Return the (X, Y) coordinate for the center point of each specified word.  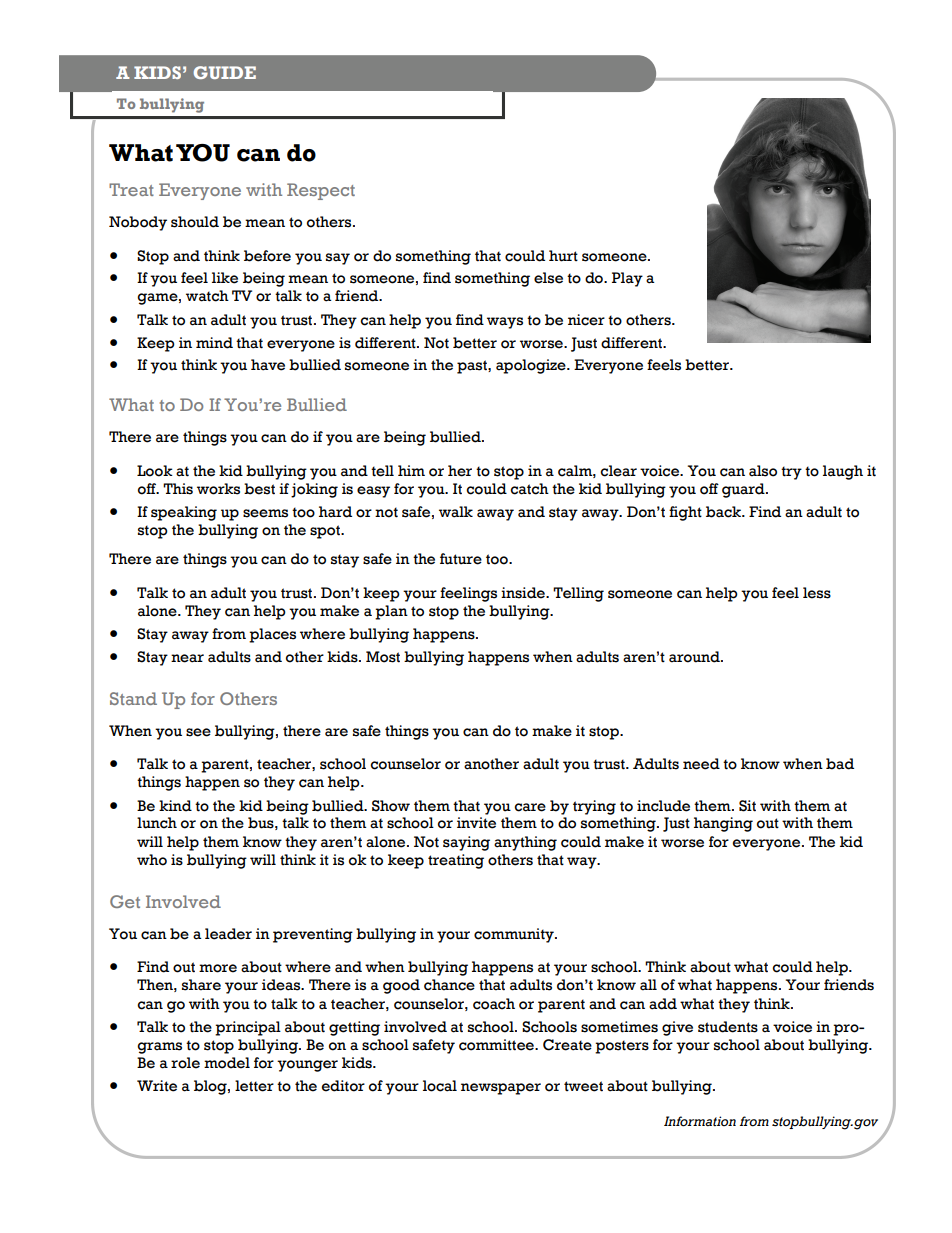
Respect (321, 191)
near (187, 658)
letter (254, 1086)
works (218, 489)
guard (744, 490)
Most (383, 657)
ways (505, 323)
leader (228, 934)
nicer (586, 320)
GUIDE (224, 72)
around (695, 657)
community (515, 935)
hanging (723, 824)
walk (456, 512)
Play (627, 279)
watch (207, 296)
